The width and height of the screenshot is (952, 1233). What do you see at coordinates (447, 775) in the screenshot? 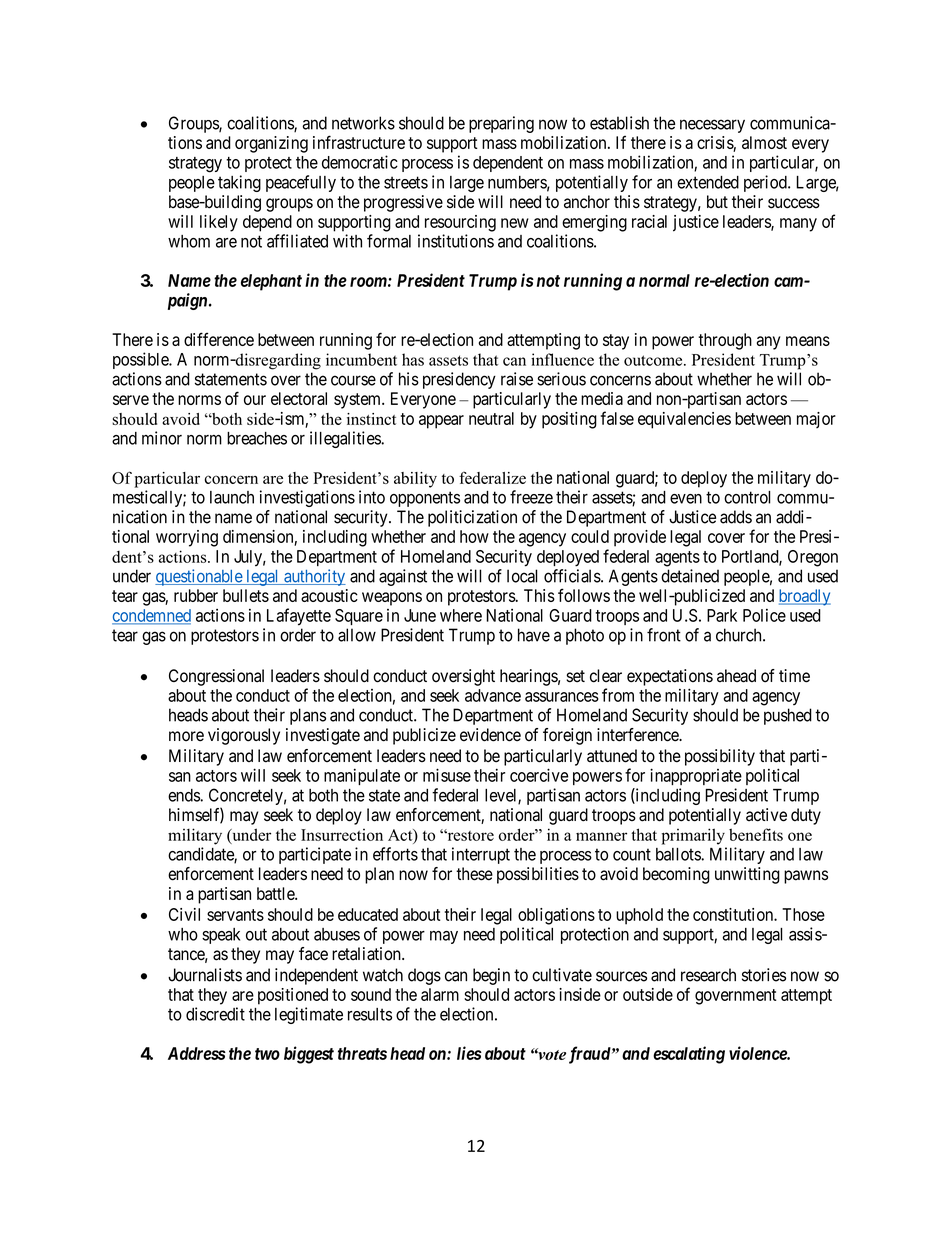
I see `misuse` at bounding box center [447, 775].
